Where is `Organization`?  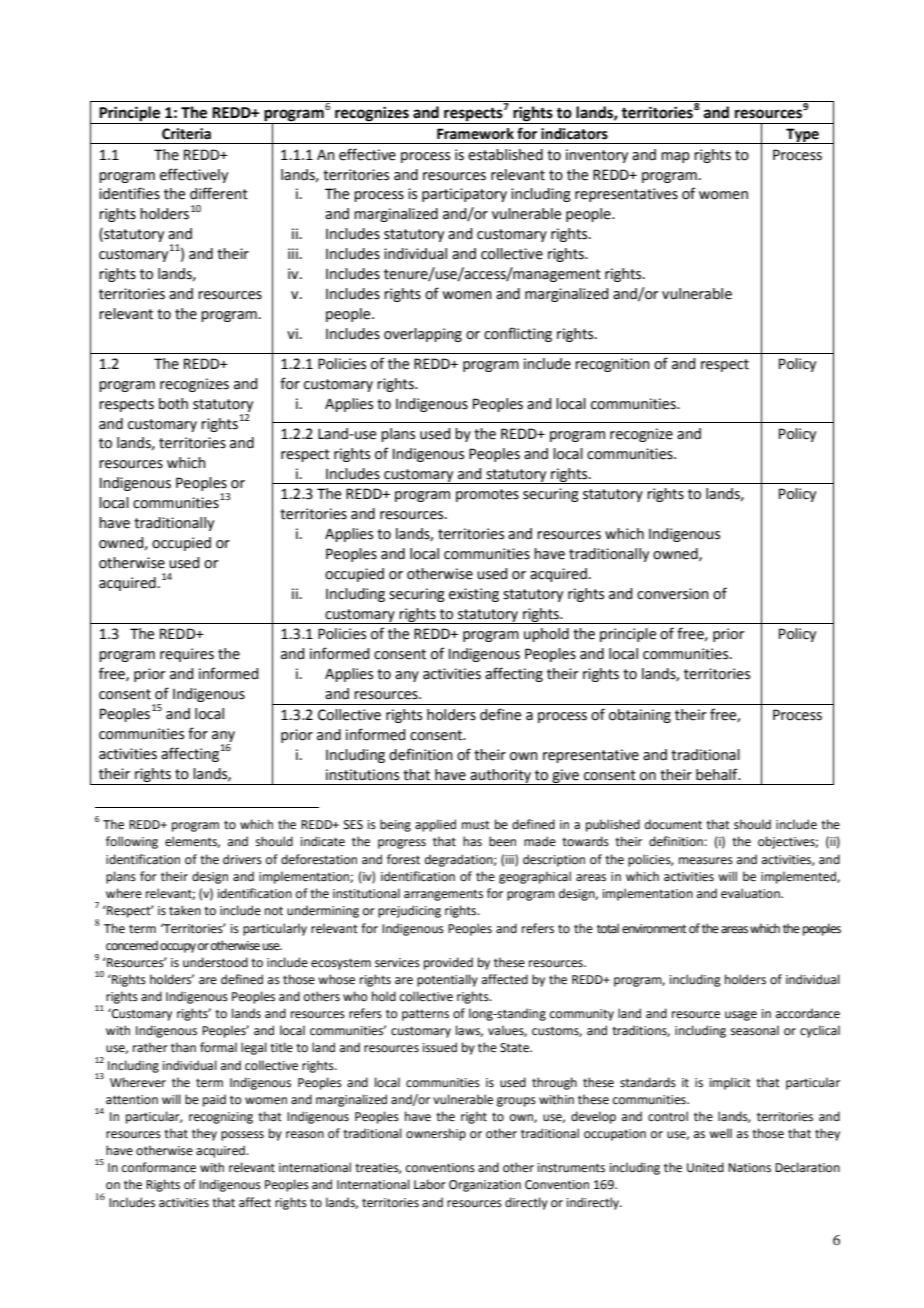 Organization is located at coordinates (485, 1186).
